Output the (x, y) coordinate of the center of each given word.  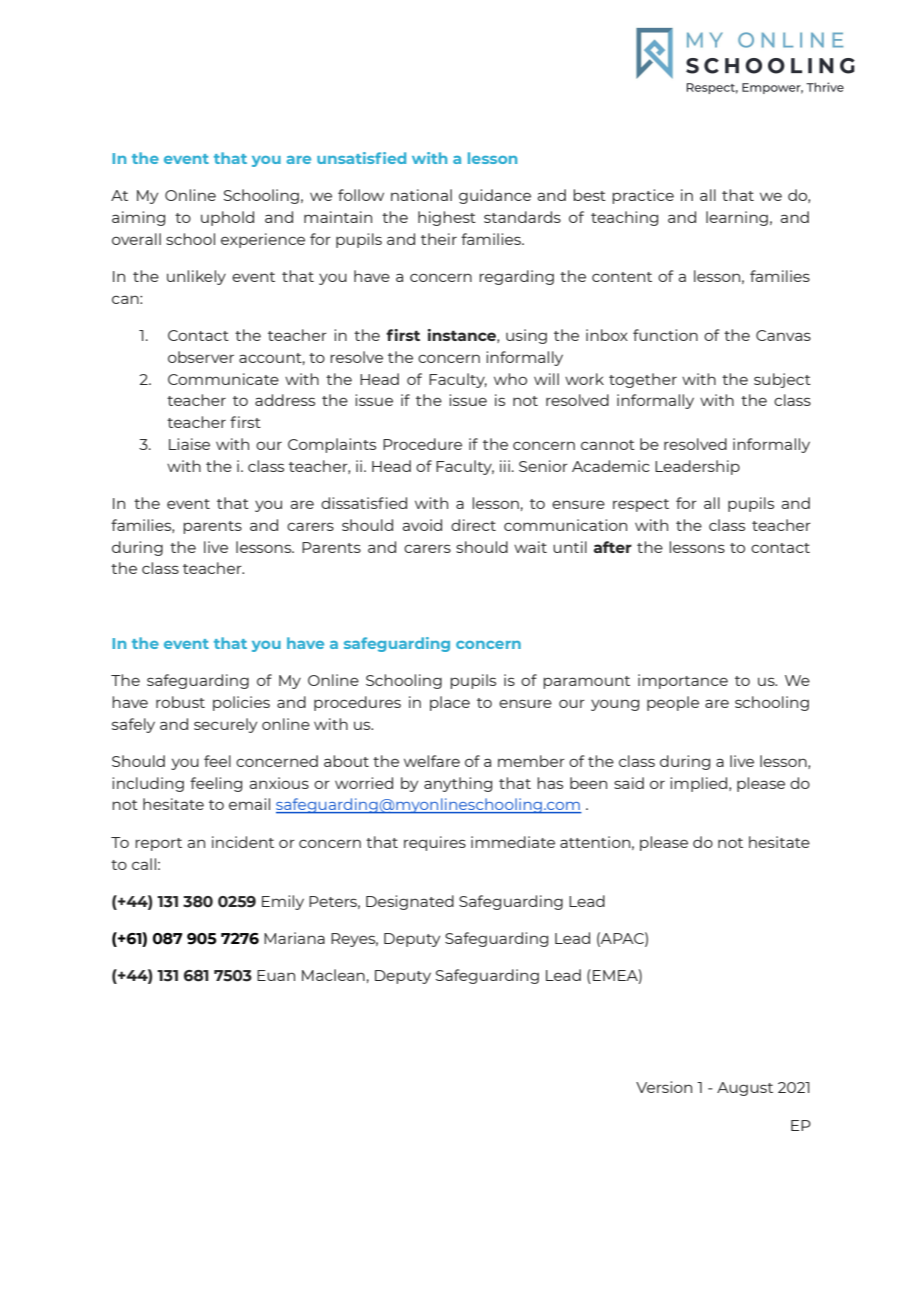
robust (180, 702)
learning (737, 218)
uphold (227, 218)
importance (683, 681)
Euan (276, 975)
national (421, 195)
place (450, 703)
